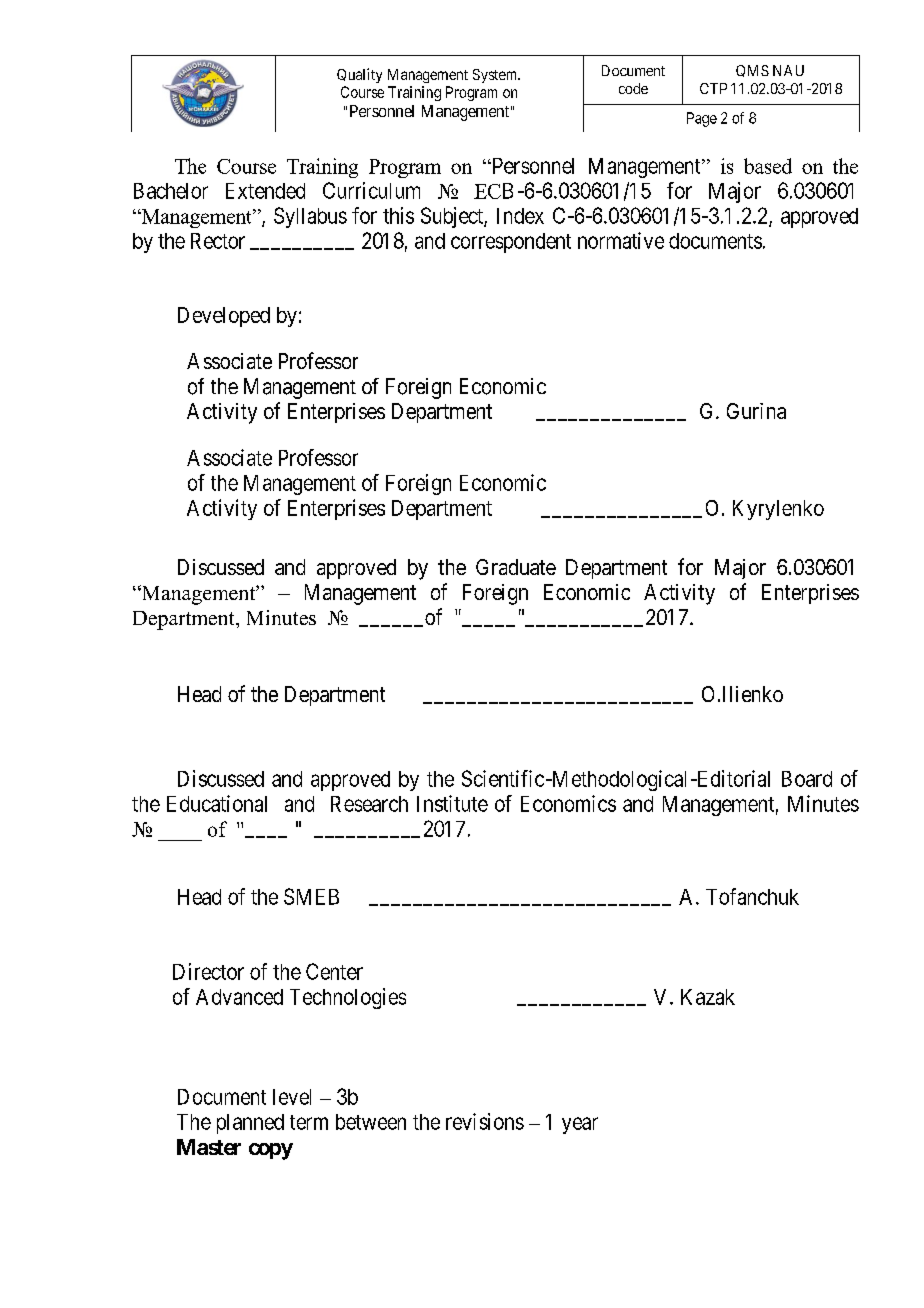  Describe the element at coordinates (217, 803) in the image. I see `Educational` at that location.
